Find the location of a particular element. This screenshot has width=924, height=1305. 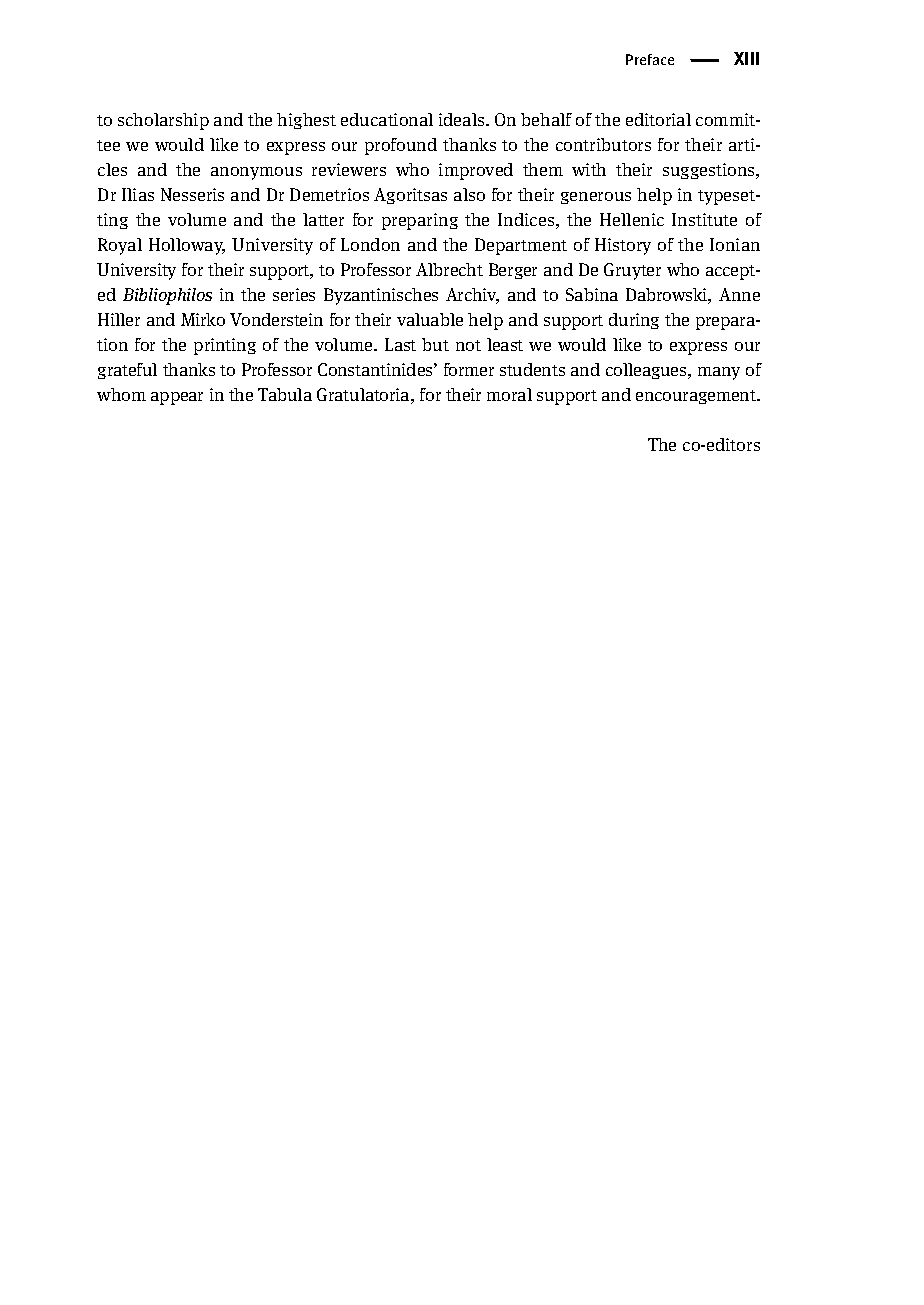

Holloway is located at coordinates (187, 246).
